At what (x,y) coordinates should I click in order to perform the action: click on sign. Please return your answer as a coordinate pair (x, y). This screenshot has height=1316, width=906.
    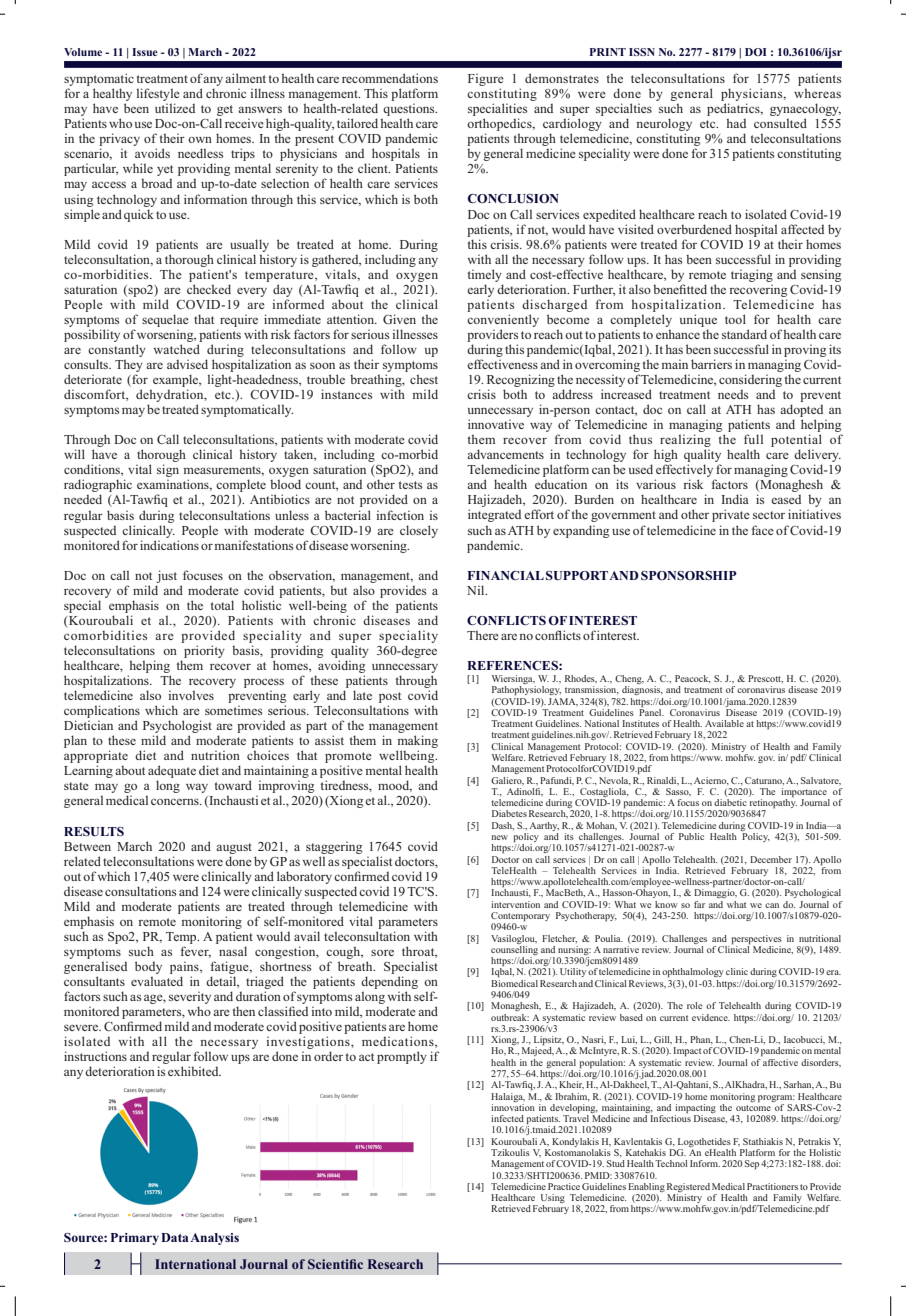
    Looking at the image, I should click on (168, 472).
